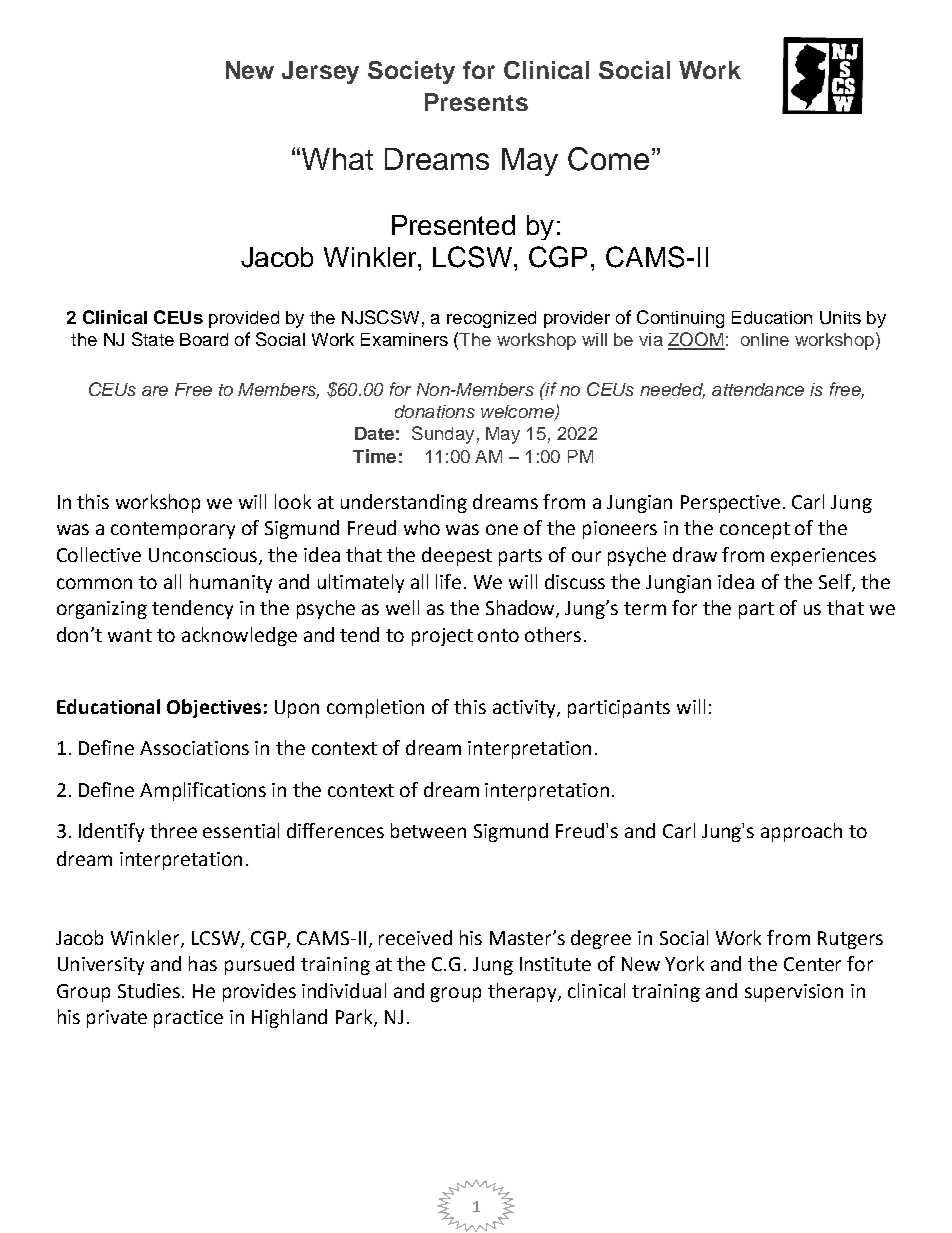 The image size is (952, 1233). Describe the element at coordinates (204, 556) in the screenshot. I see `Unconscious` at that location.
